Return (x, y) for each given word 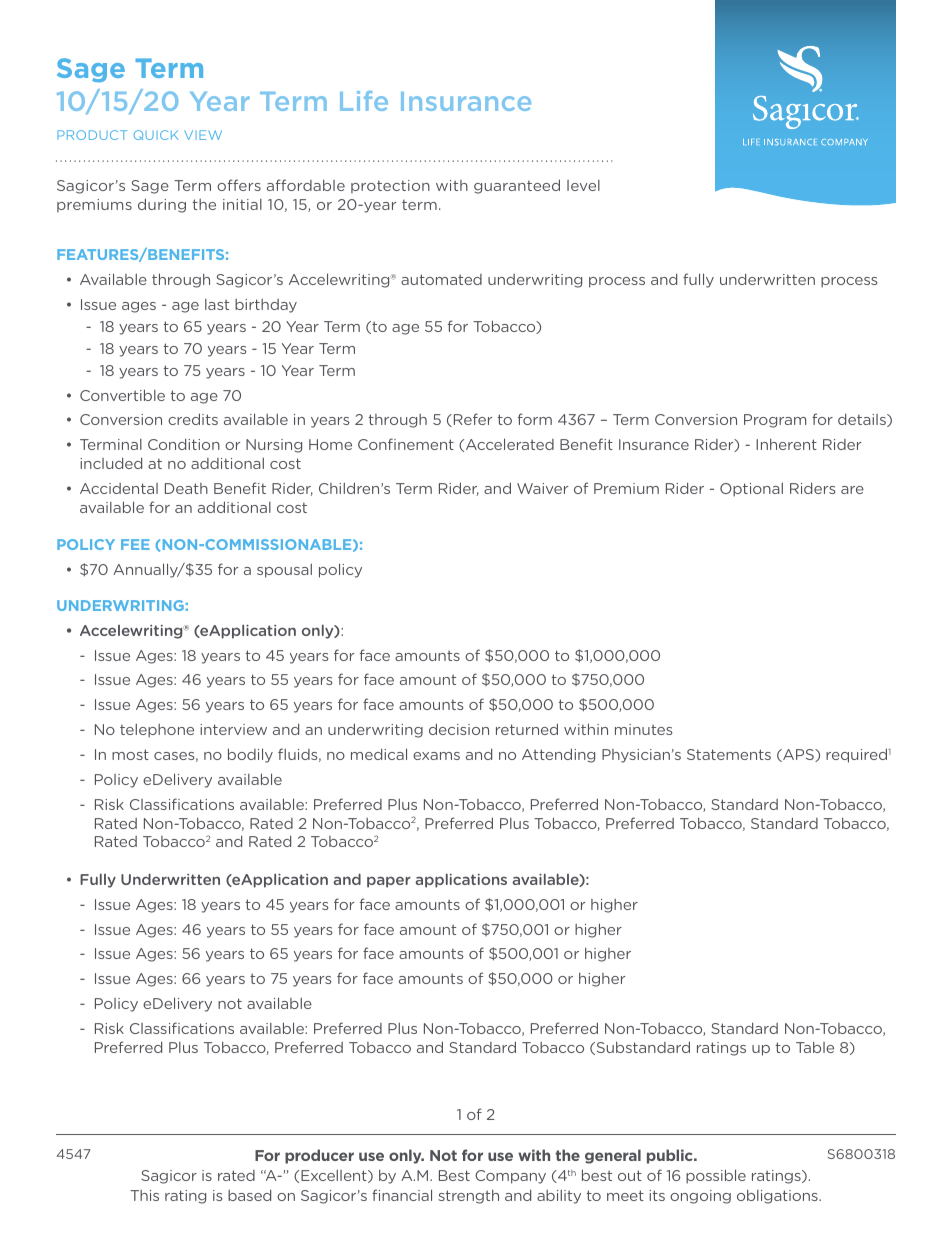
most (130, 754)
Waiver (543, 488)
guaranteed (517, 186)
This (144, 1195)
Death (186, 488)
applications (461, 880)
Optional (751, 490)
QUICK (156, 135)
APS (798, 755)
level (583, 185)
